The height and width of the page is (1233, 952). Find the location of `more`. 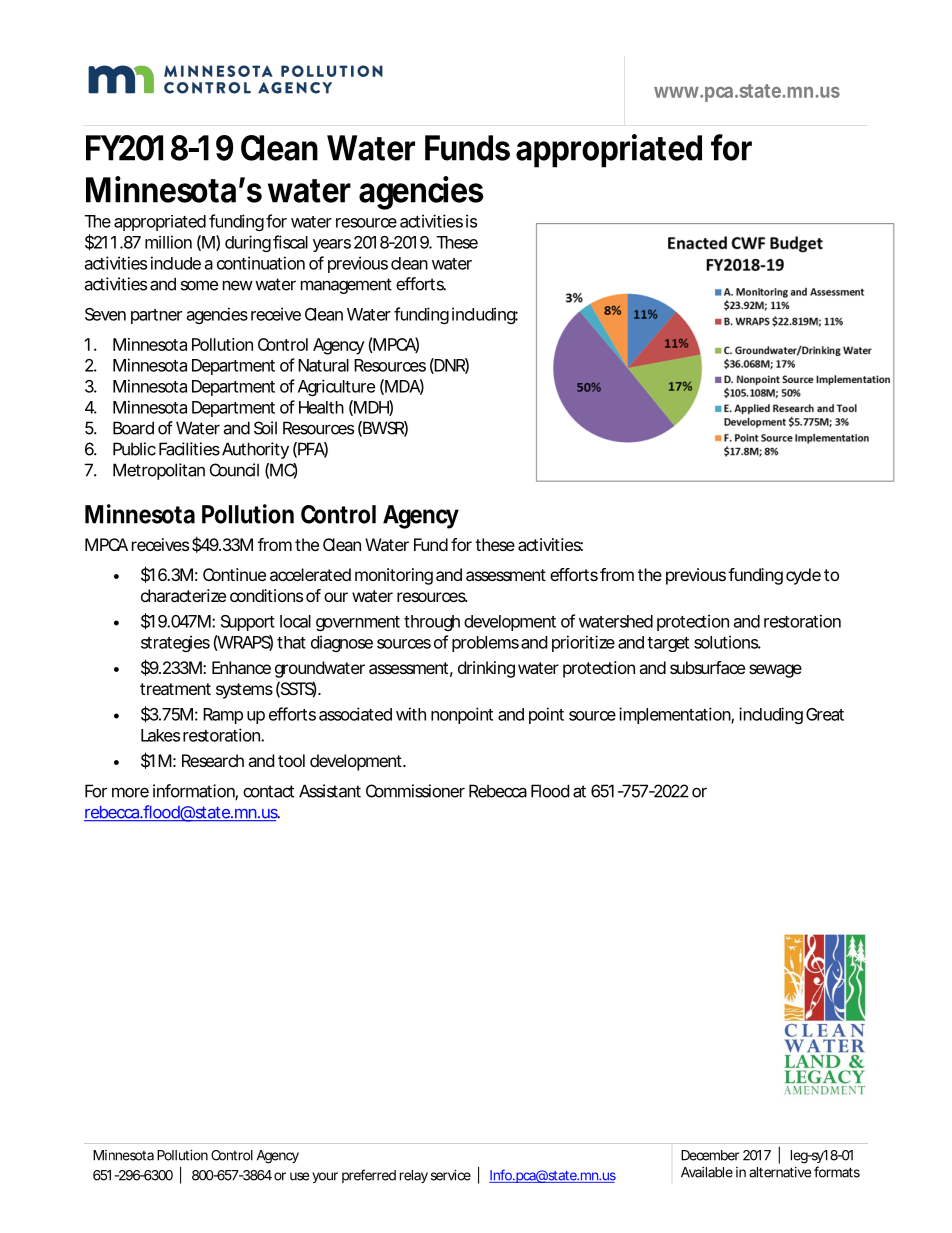

more is located at coordinates (130, 792).
